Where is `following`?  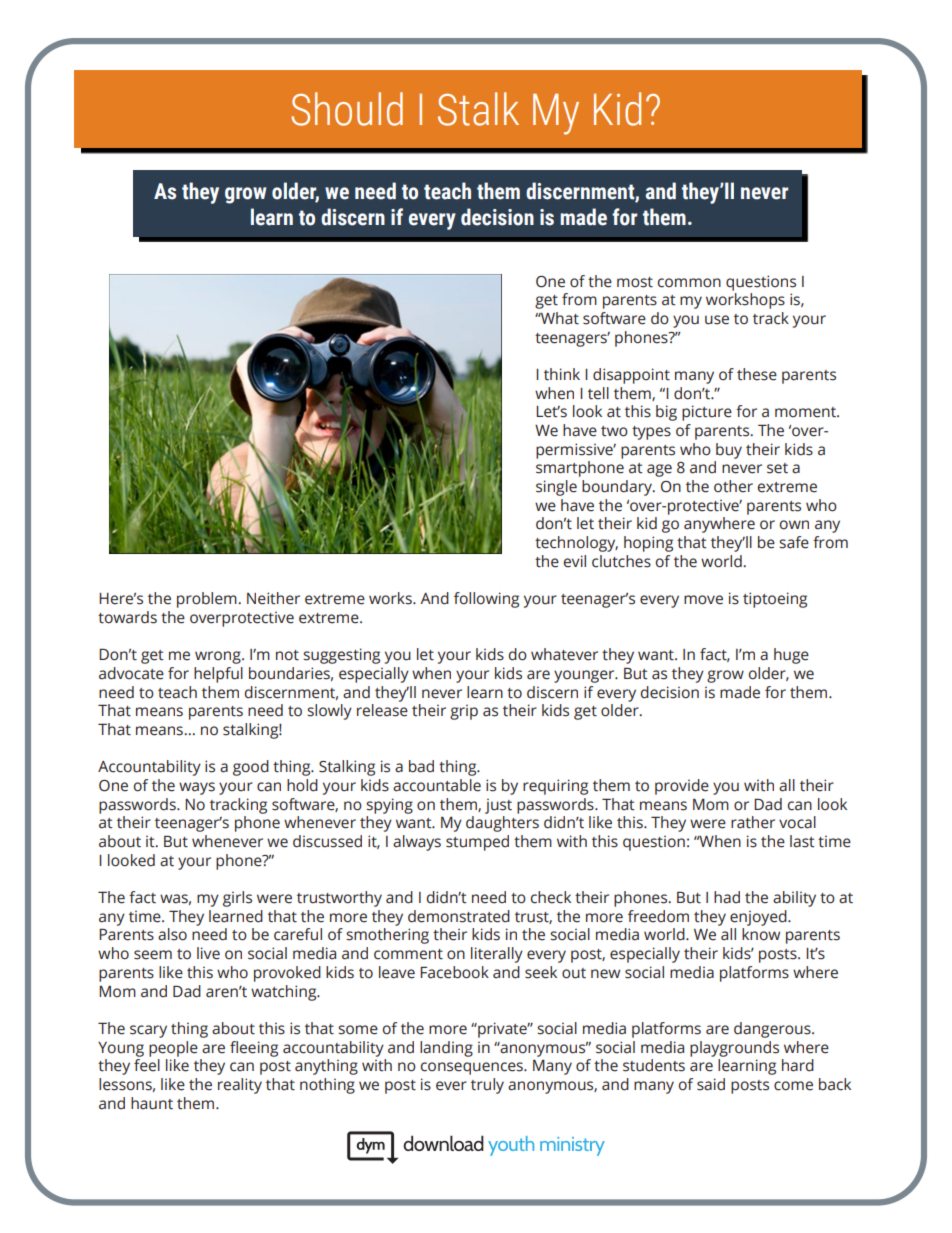
following is located at coordinates (486, 600).
